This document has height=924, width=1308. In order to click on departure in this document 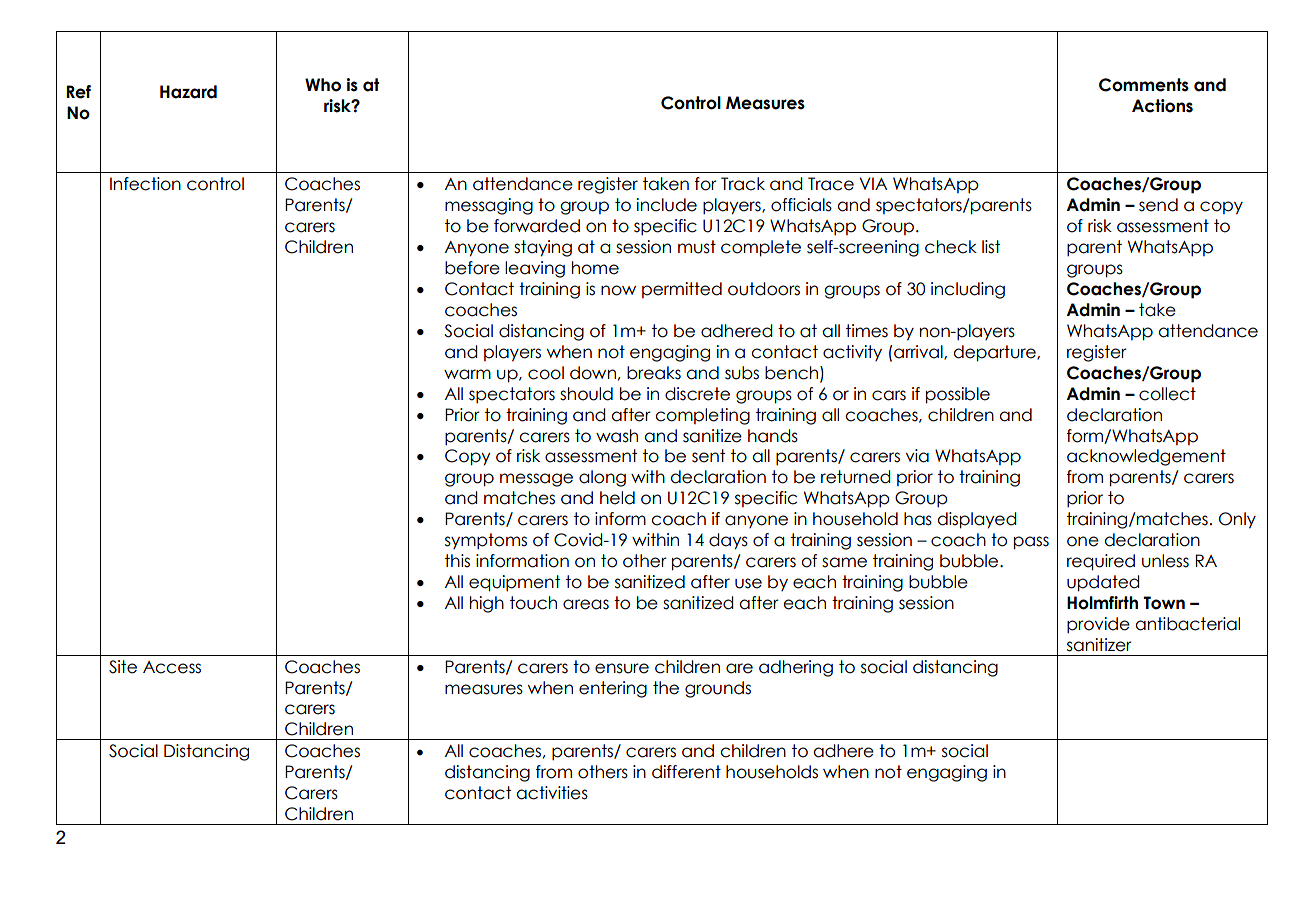, I will do `click(995, 353)`.
